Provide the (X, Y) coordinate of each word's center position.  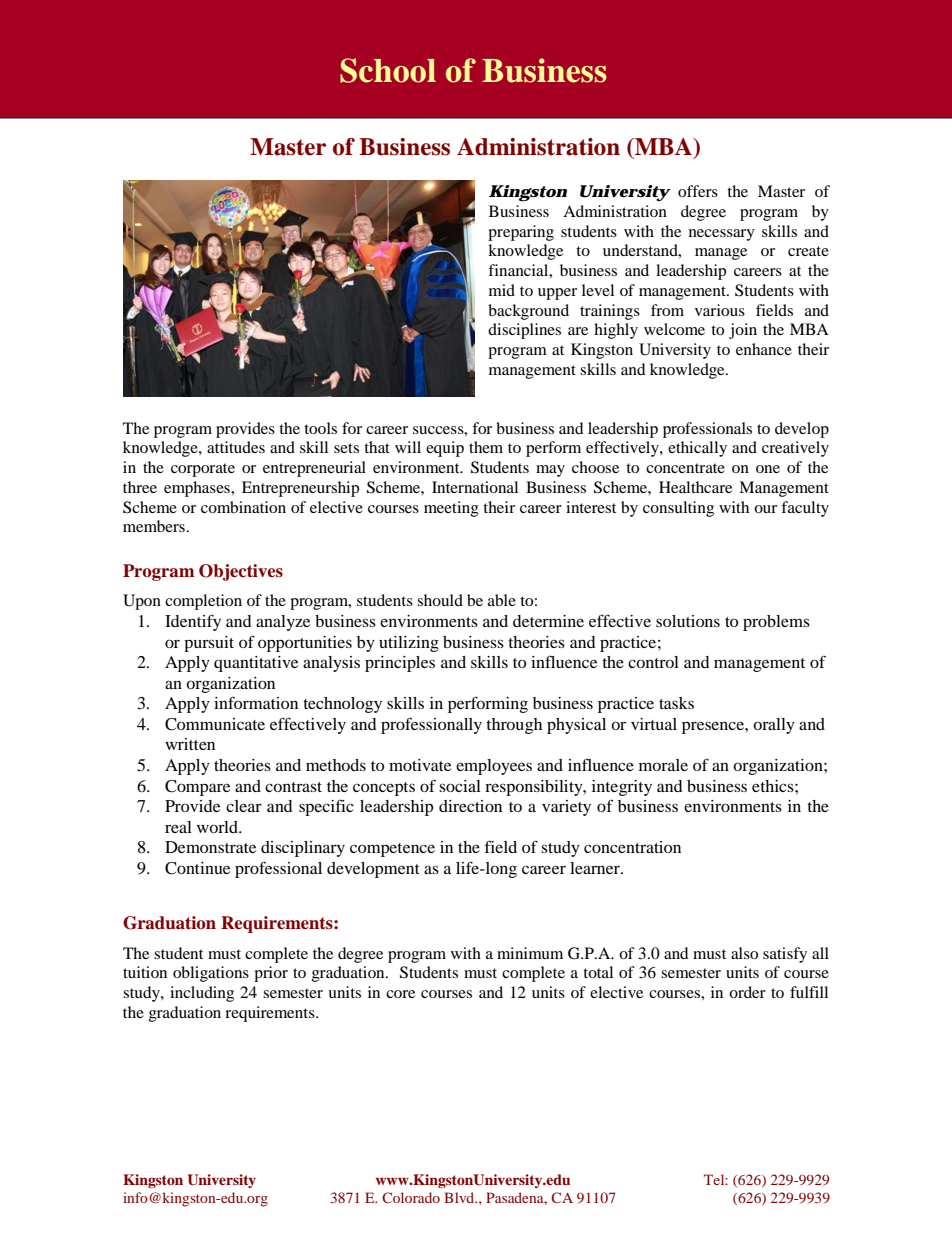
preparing (521, 233)
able (502, 600)
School (388, 70)
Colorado (411, 1197)
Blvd (460, 1197)
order (747, 992)
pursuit (209, 644)
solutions (688, 621)
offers (698, 191)
